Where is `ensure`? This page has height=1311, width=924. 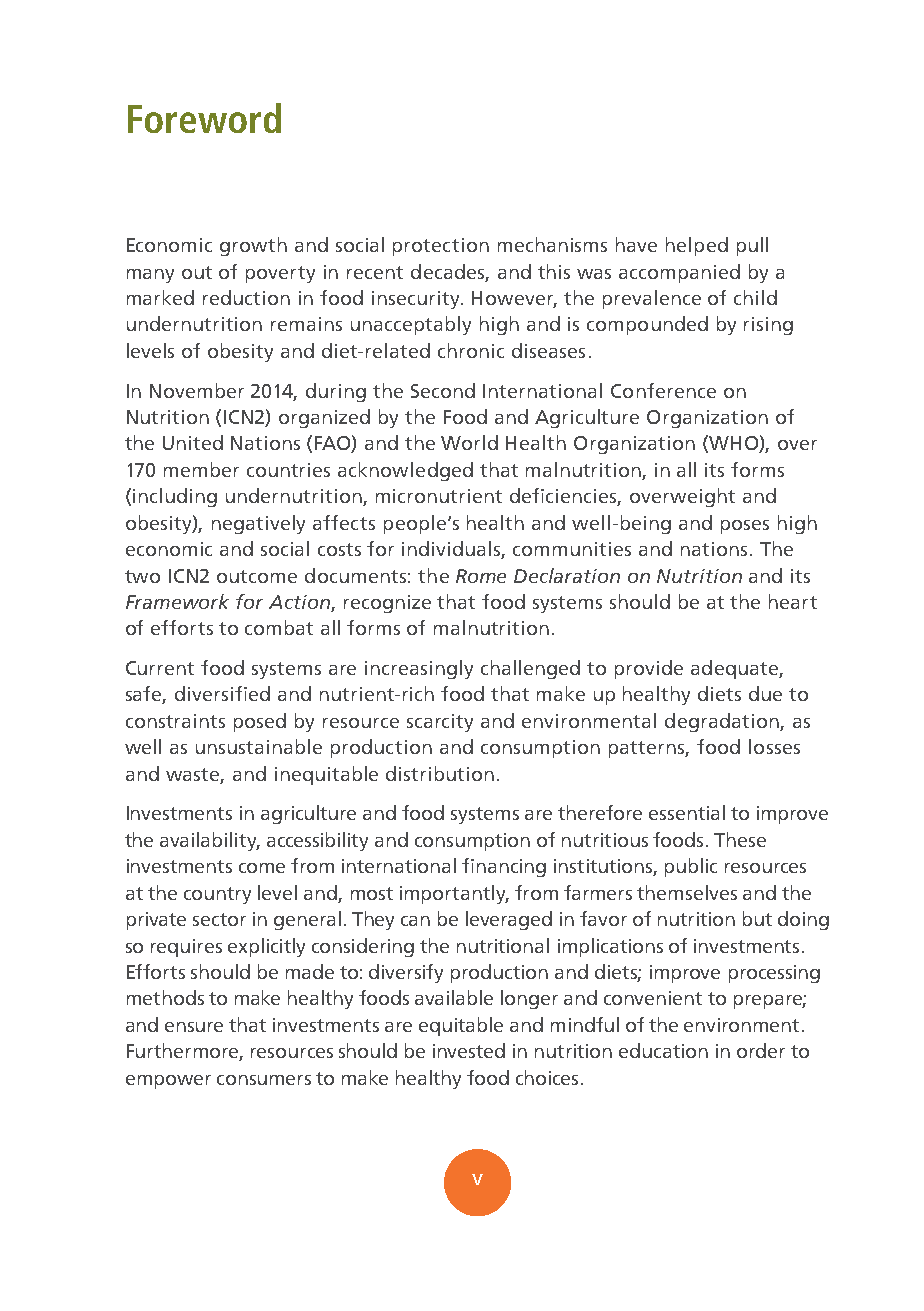
ensure is located at coordinates (194, 1027).
